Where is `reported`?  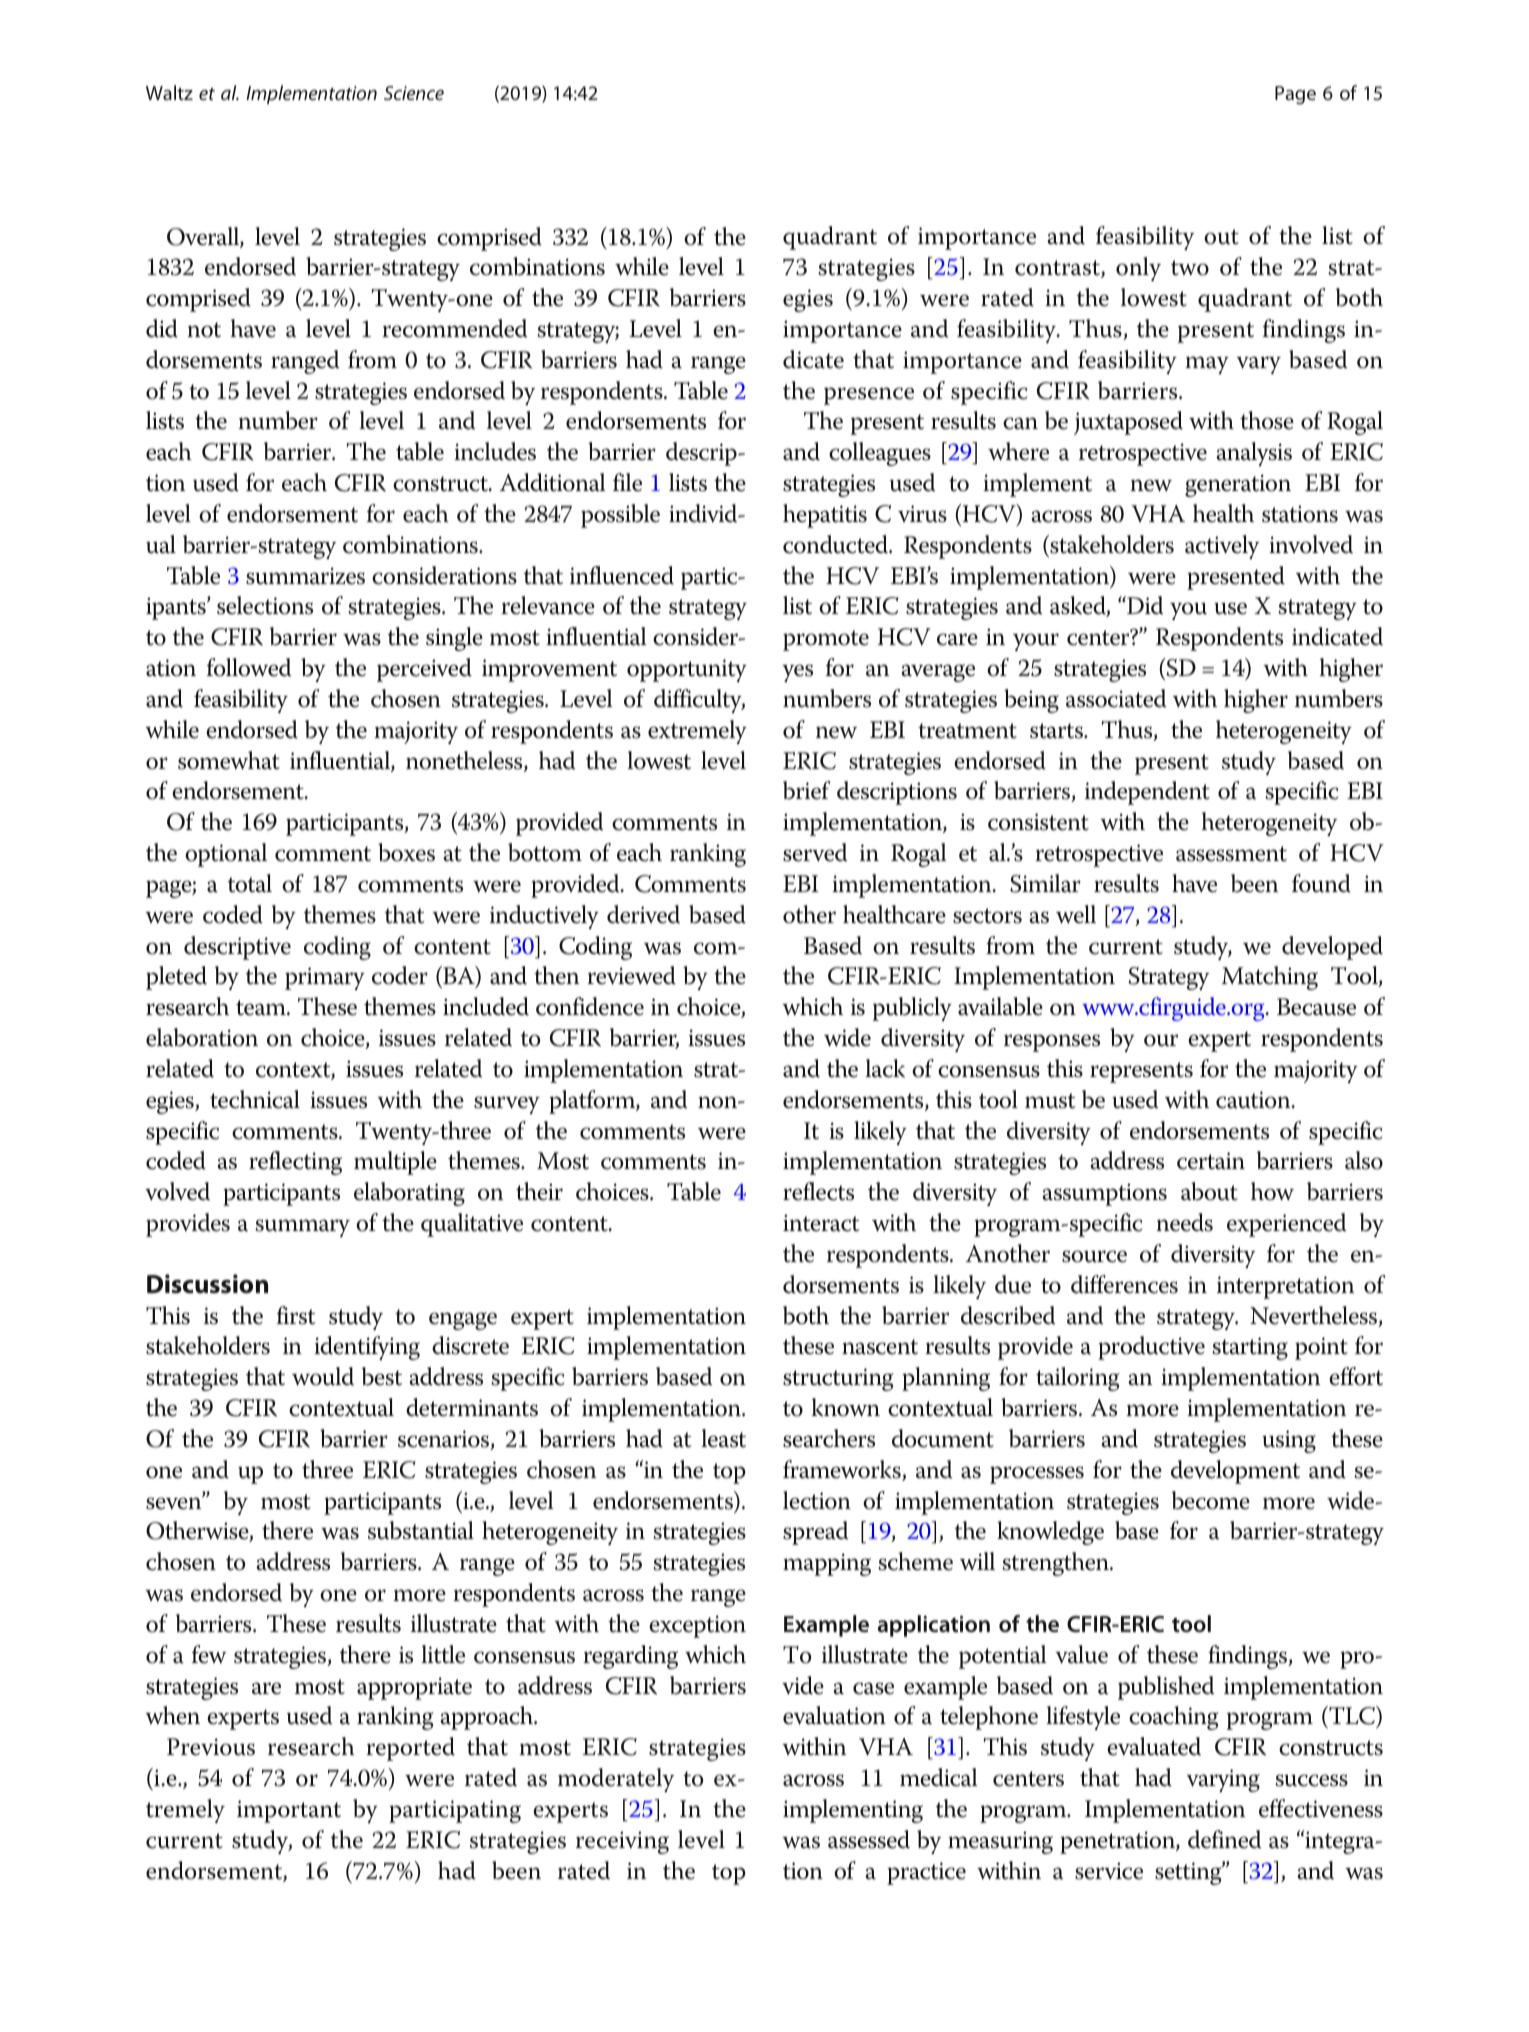
reported is located at coordinates (410, 1749).
